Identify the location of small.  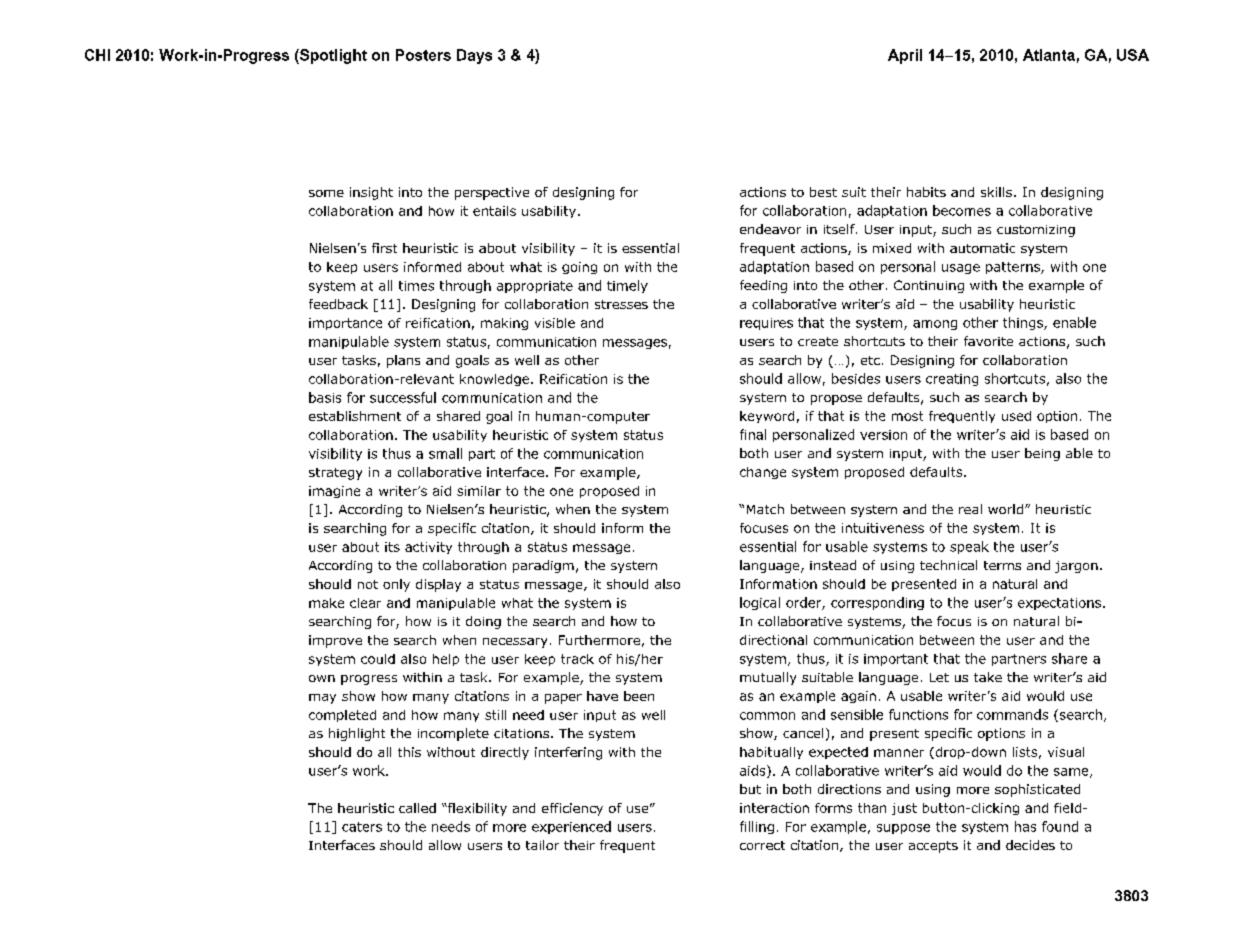
(445, 453).
